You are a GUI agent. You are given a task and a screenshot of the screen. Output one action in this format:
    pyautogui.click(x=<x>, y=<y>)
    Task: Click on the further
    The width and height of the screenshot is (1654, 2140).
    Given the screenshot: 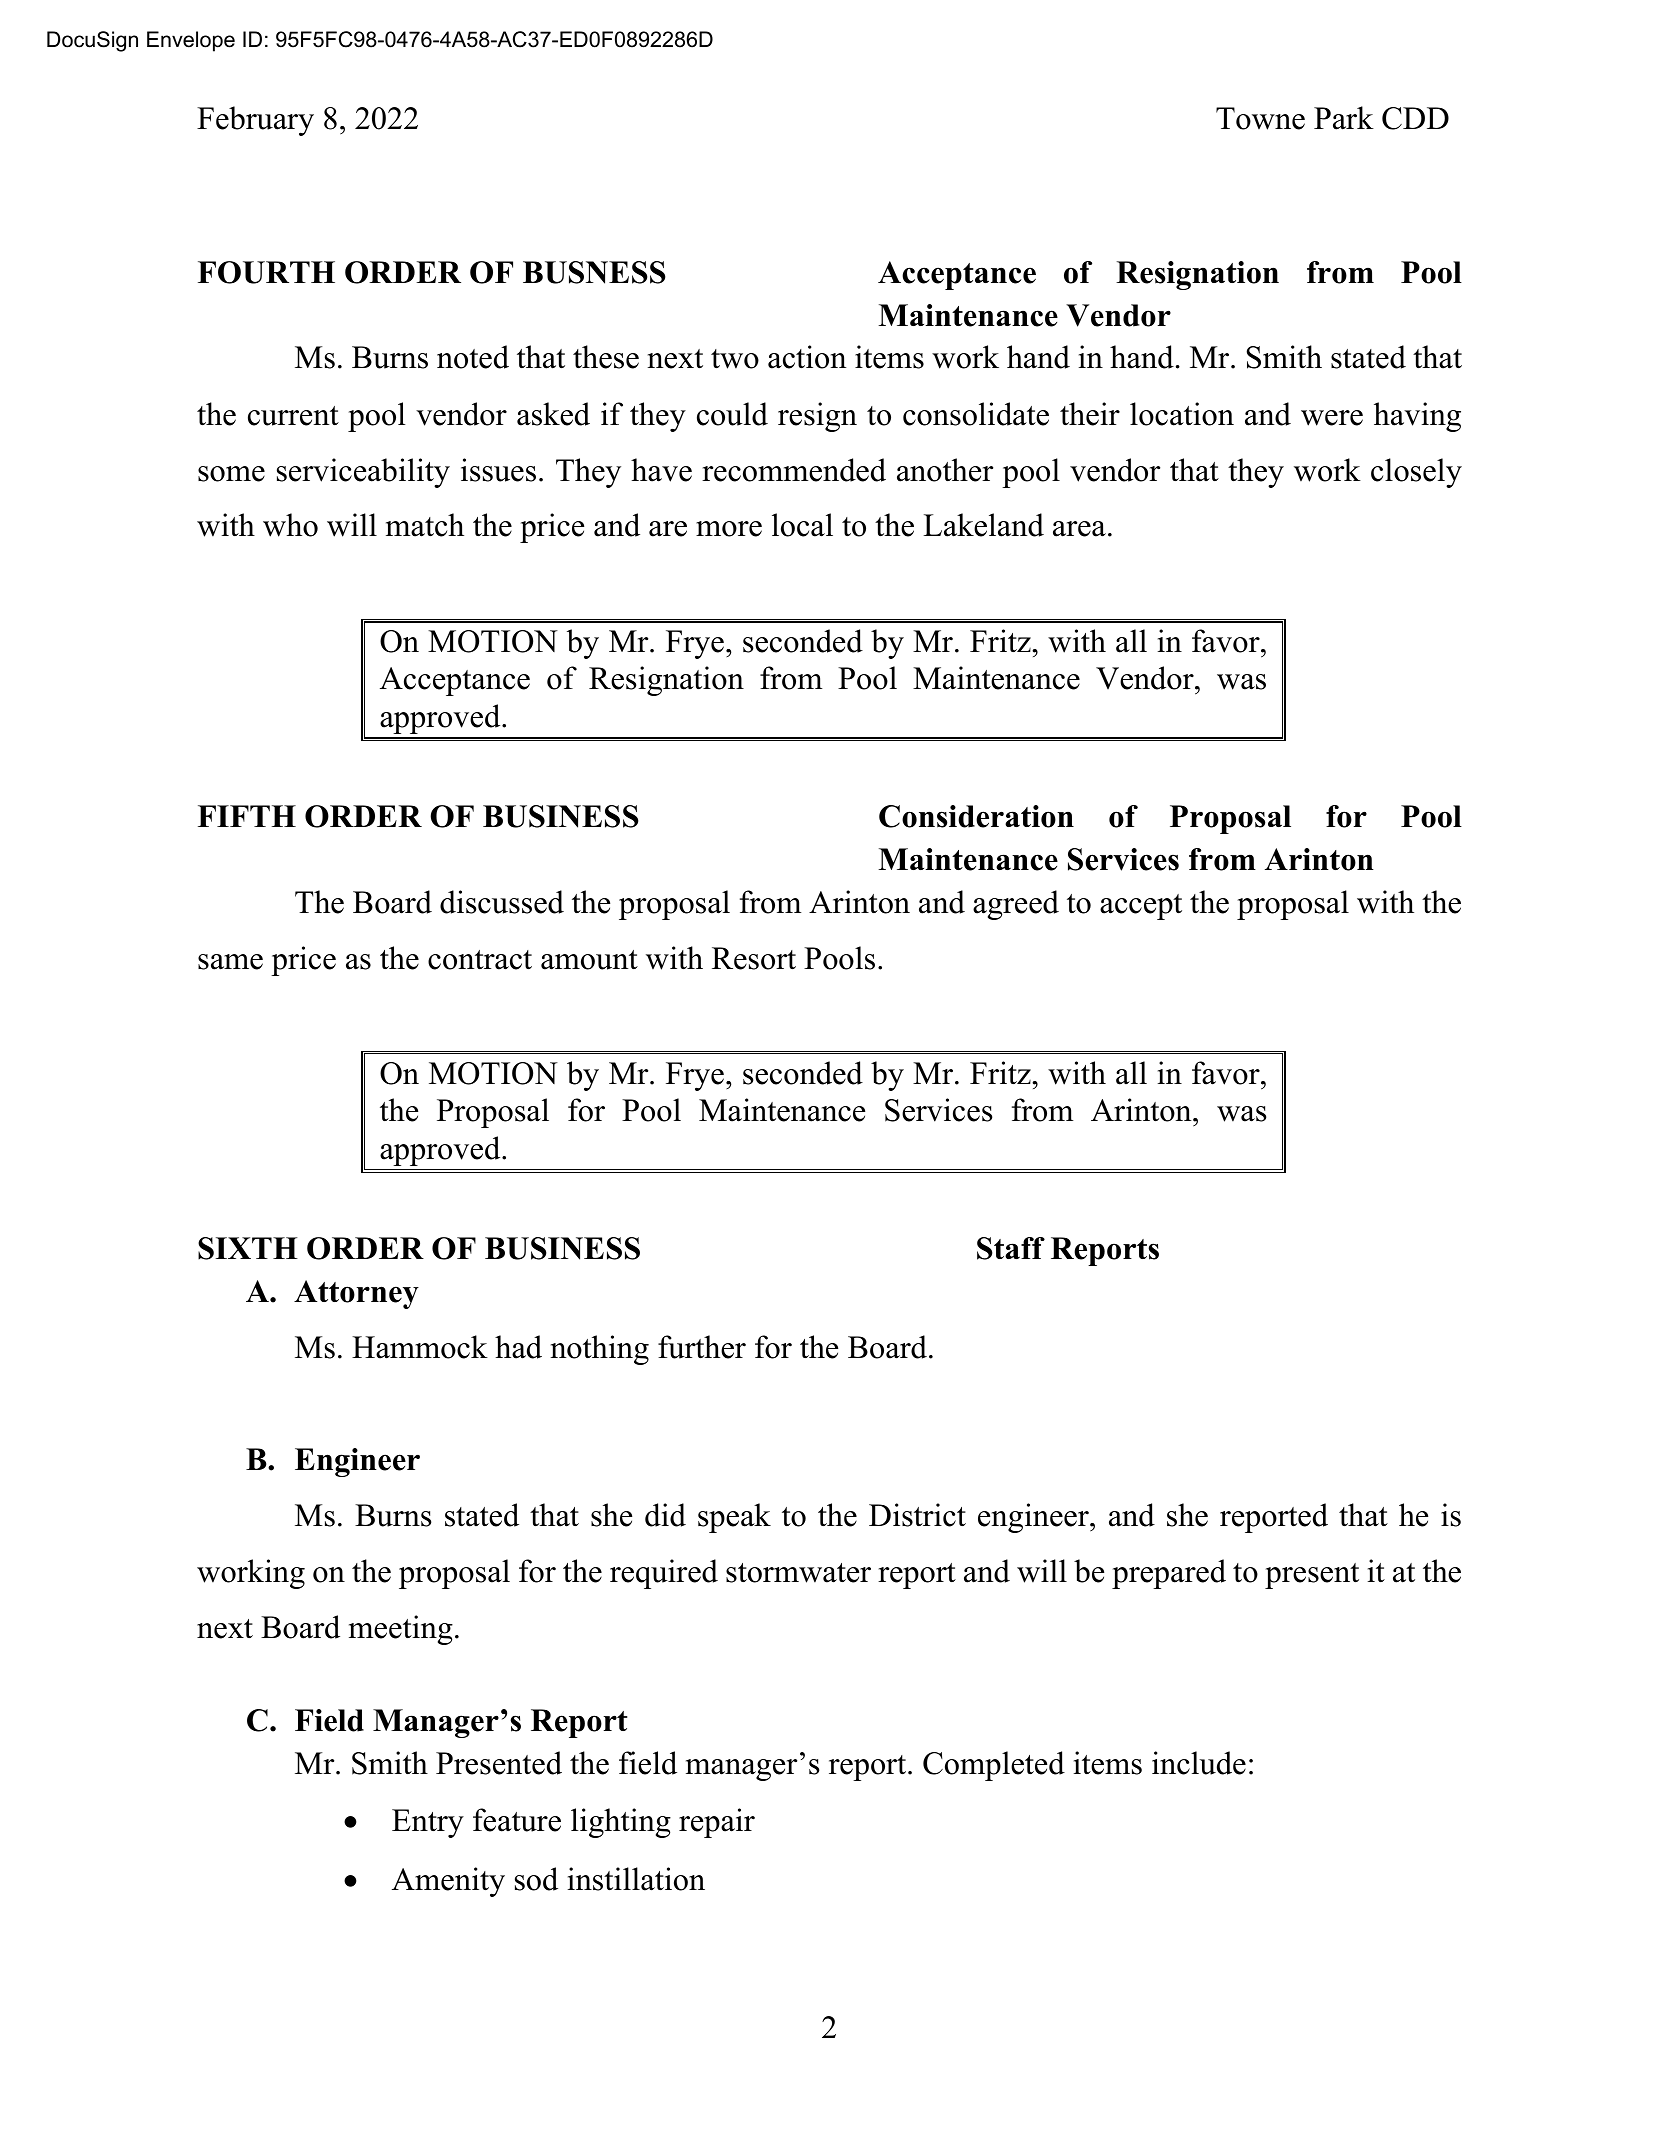 What is the action you would take?
    pyautogui.click(x=702, y=1347)
